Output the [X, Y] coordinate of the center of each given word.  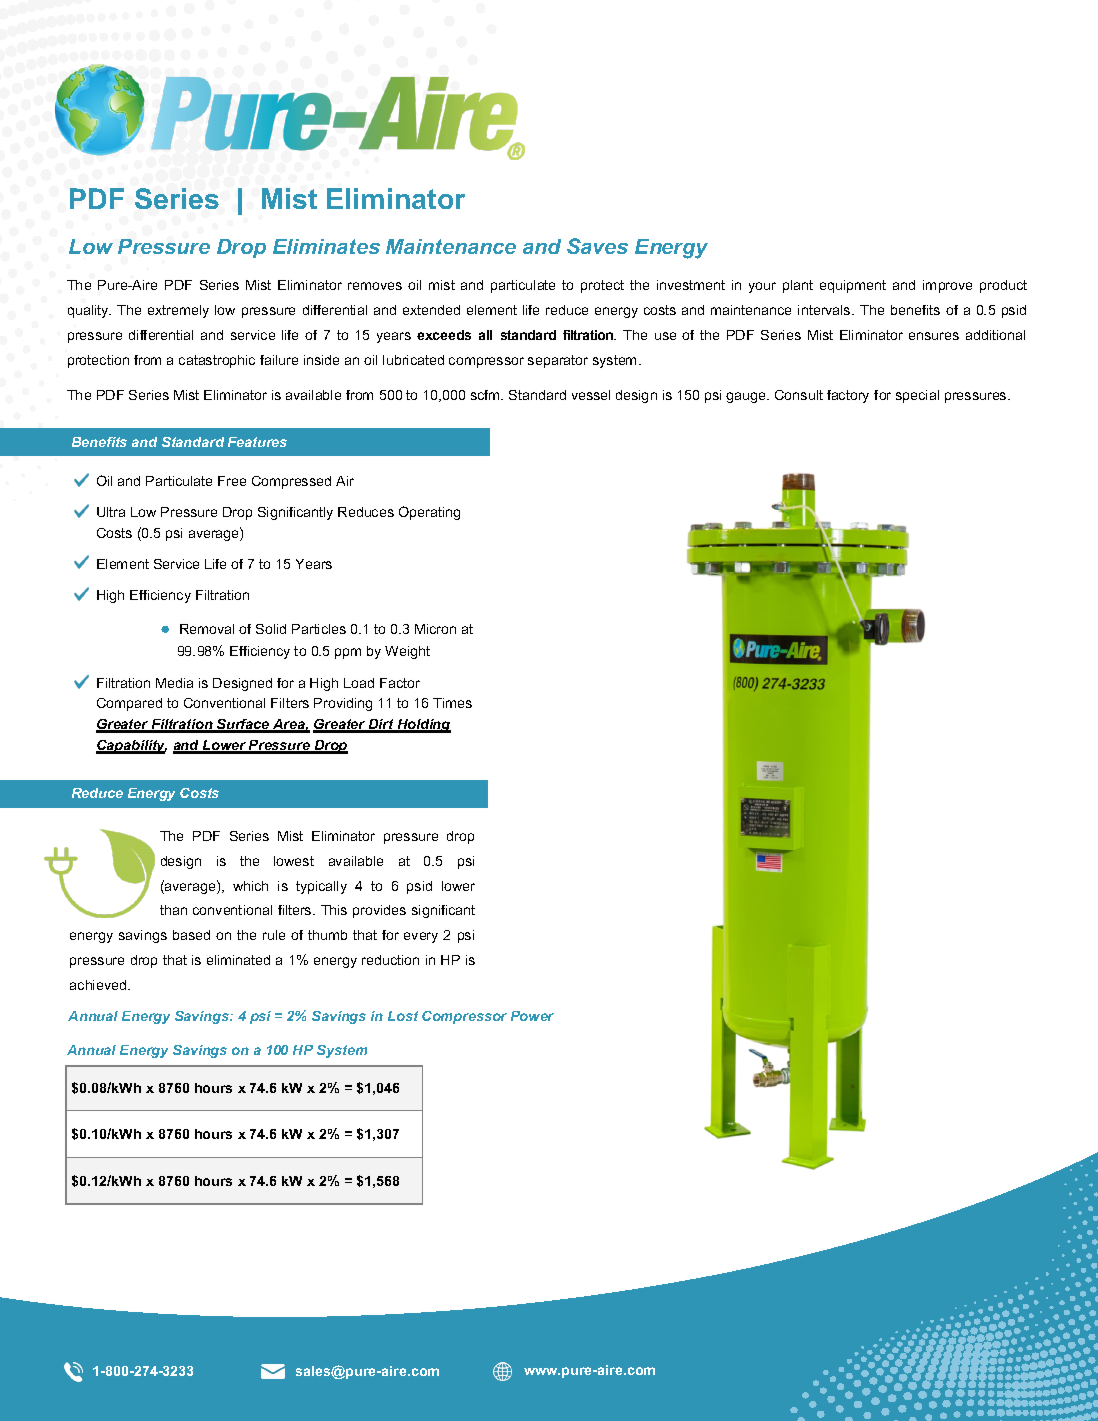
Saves [597, 246]
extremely [178, 311]
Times [452, 703]
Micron [435, 629]
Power [532, 1016]
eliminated [238, 960]
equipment [853, 286]
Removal [207, 629]
